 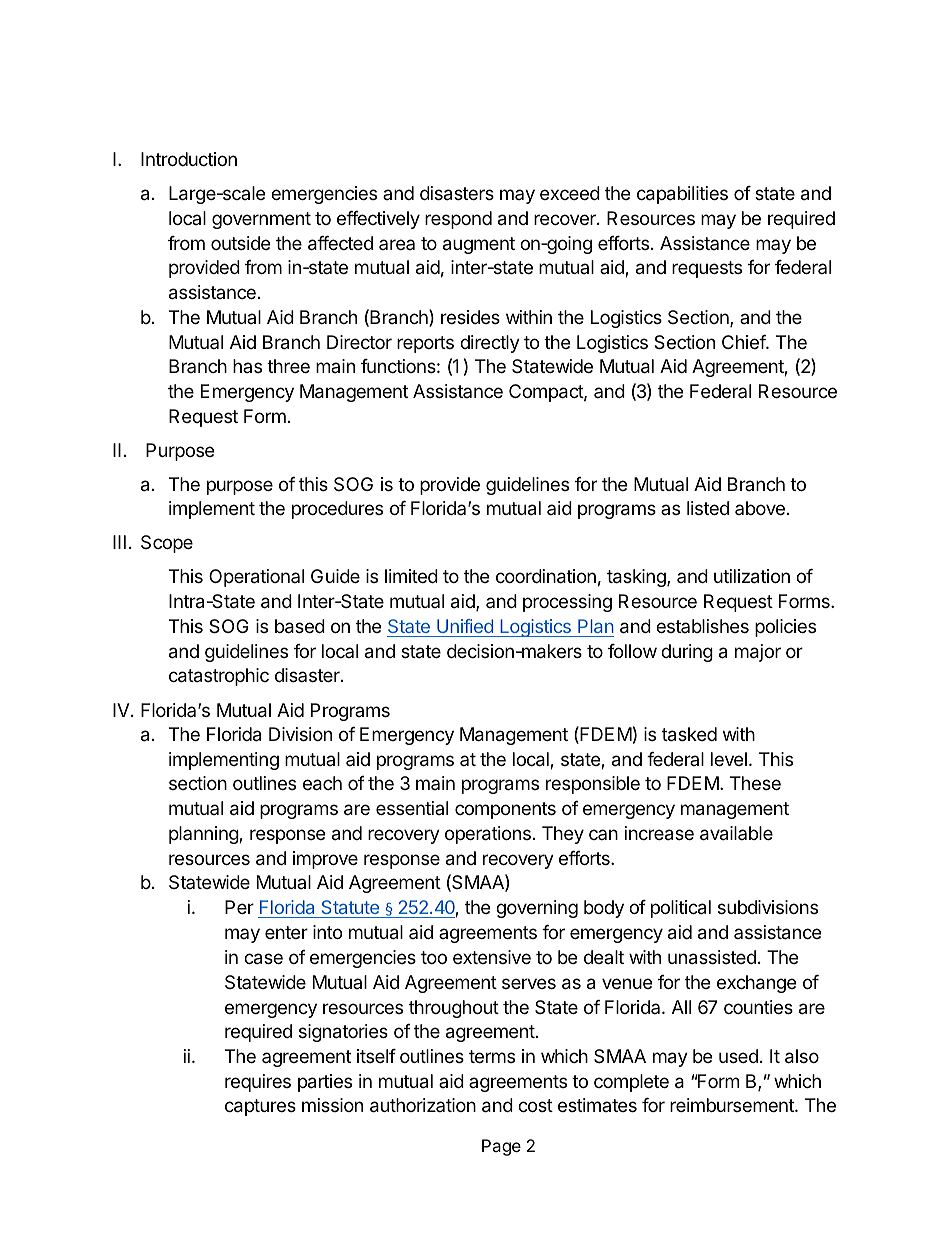 I want to click on respond, so click(x=458, y=220).
